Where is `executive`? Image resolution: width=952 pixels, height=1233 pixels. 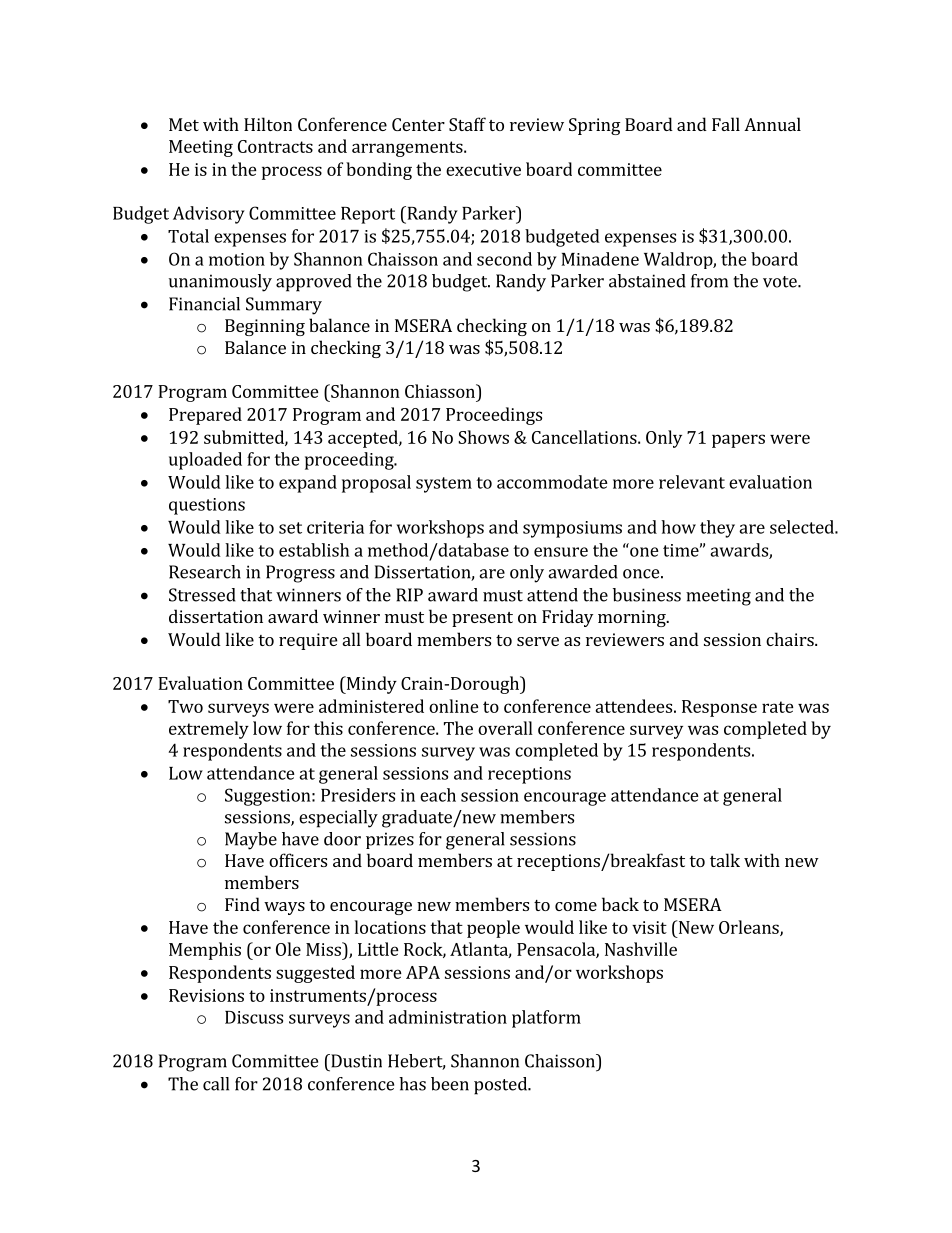
executive is located at coordinates (483, 169).
